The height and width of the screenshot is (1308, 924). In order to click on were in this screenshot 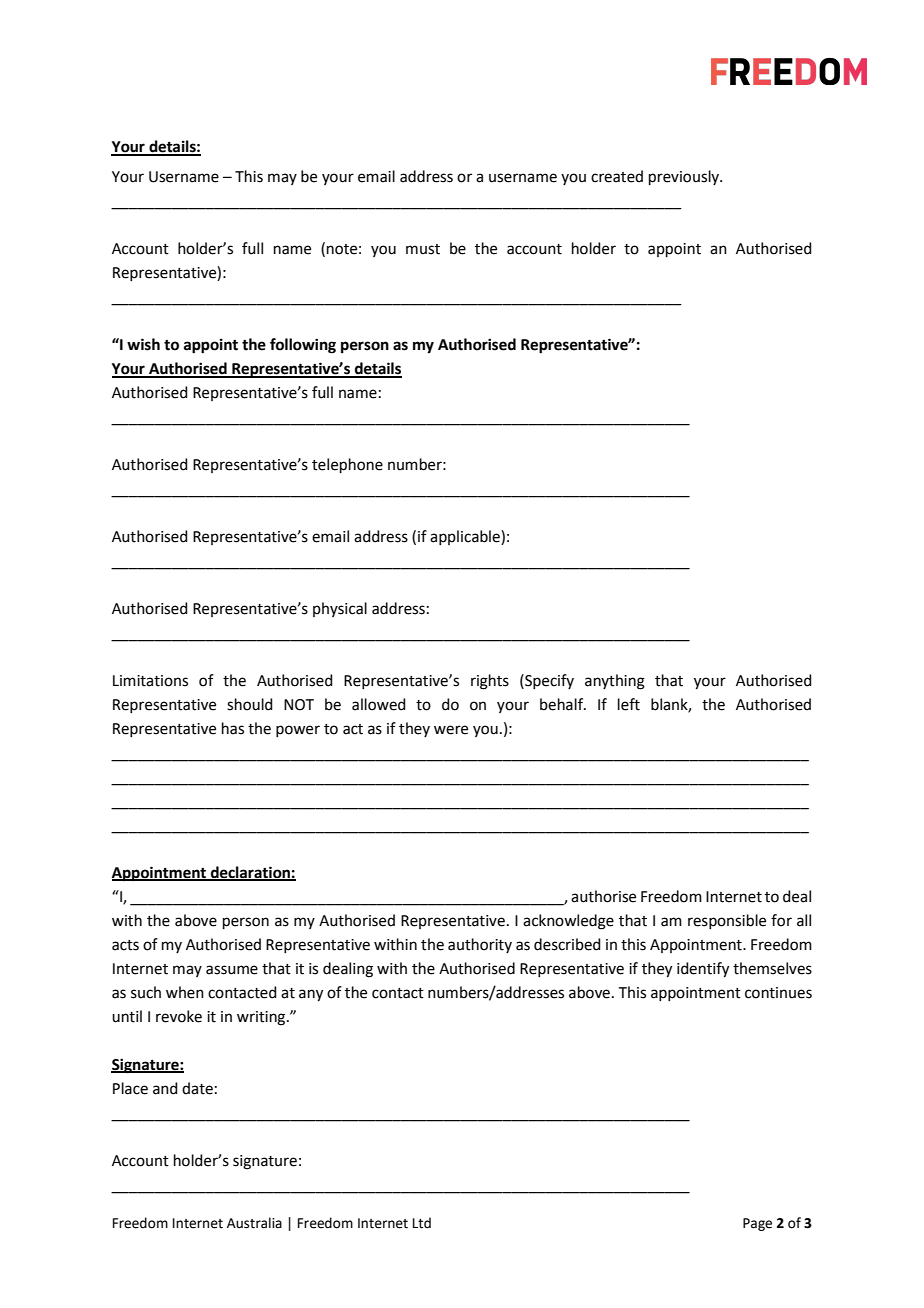, I will do `click(451, 730)`.
